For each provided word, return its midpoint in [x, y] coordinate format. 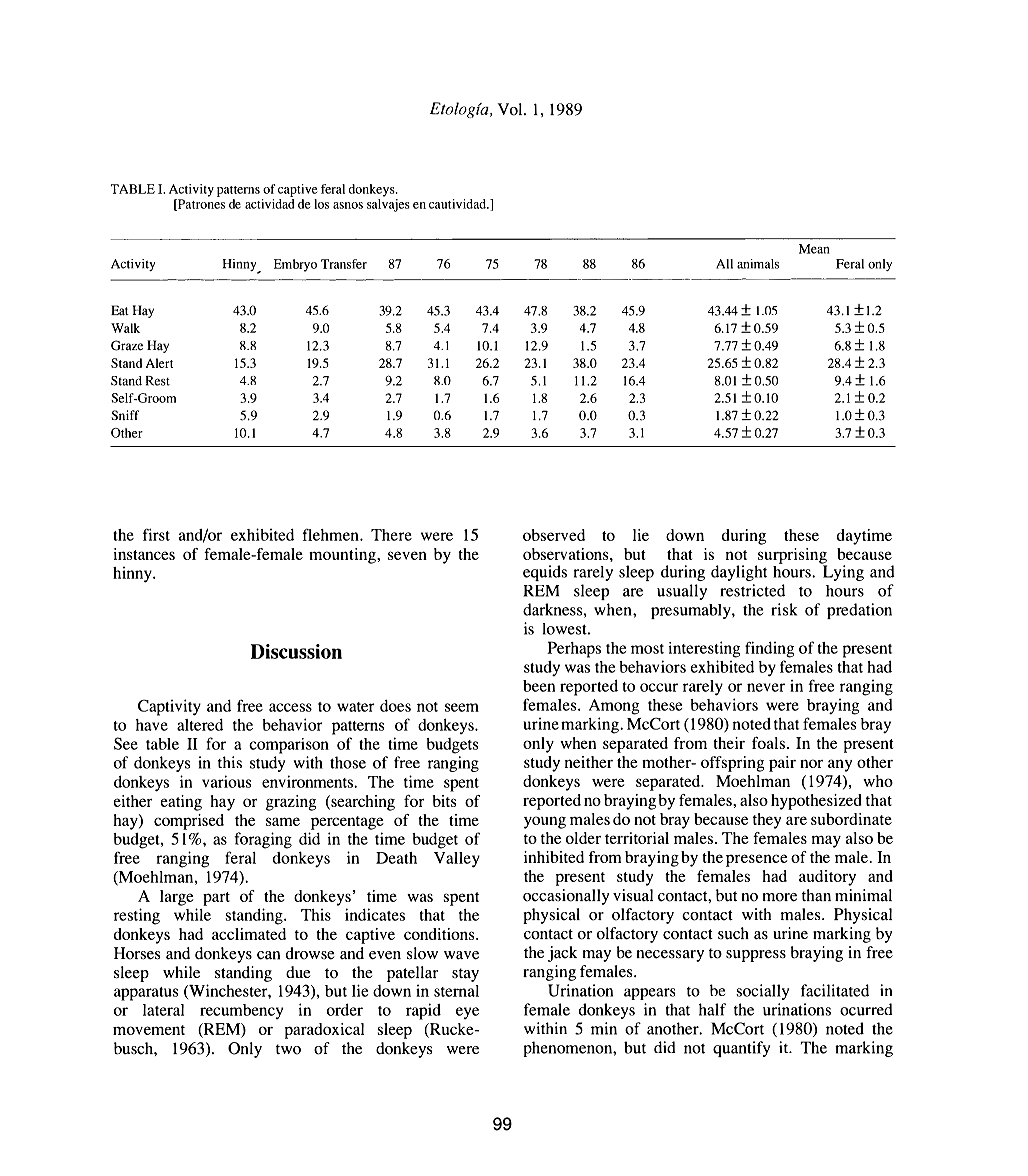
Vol [511, 109]
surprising [791, 557]
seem [462, 707]
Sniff [125, 415]
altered [200, 725]
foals [768, 742]
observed [554, 535]
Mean [814, 249]
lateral [163, 1010]
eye [467, 1013]
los [321, 204]
